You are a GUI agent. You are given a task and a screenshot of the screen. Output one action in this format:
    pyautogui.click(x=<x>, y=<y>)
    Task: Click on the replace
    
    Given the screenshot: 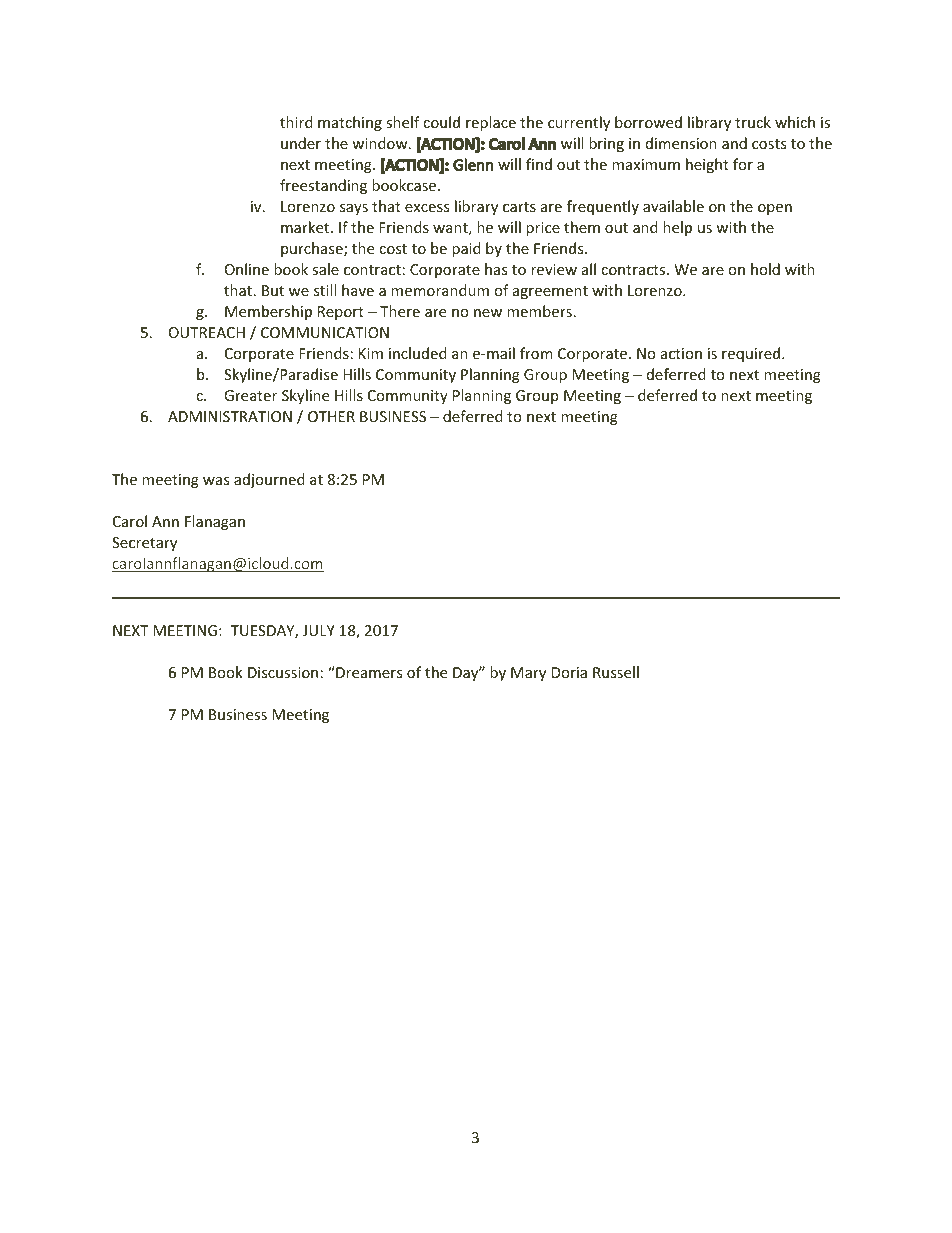 What is the action you would take?
    pyautogui.click(x=491, y=123)
